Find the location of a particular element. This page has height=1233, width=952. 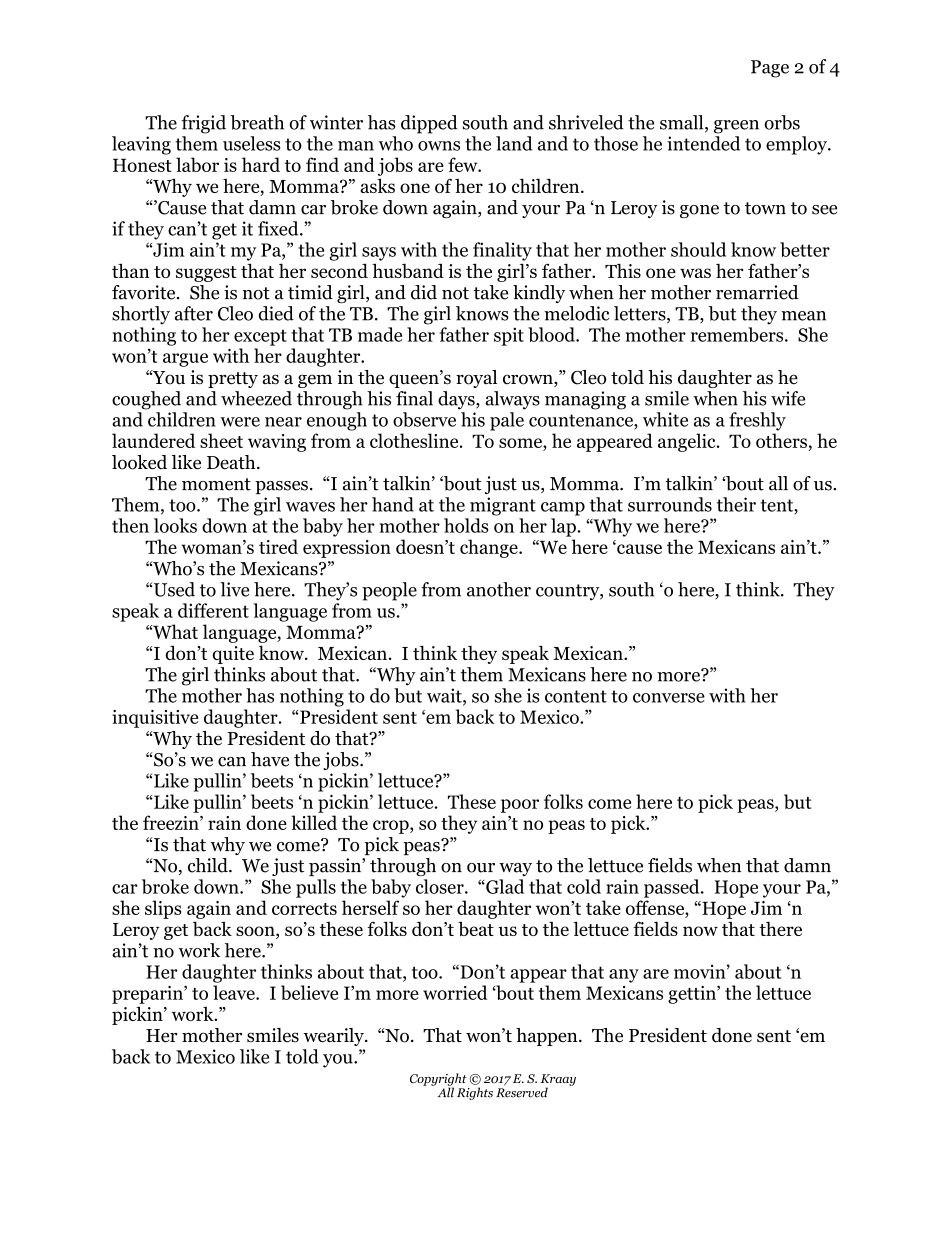

argue is located at coordinates (185, 360).
